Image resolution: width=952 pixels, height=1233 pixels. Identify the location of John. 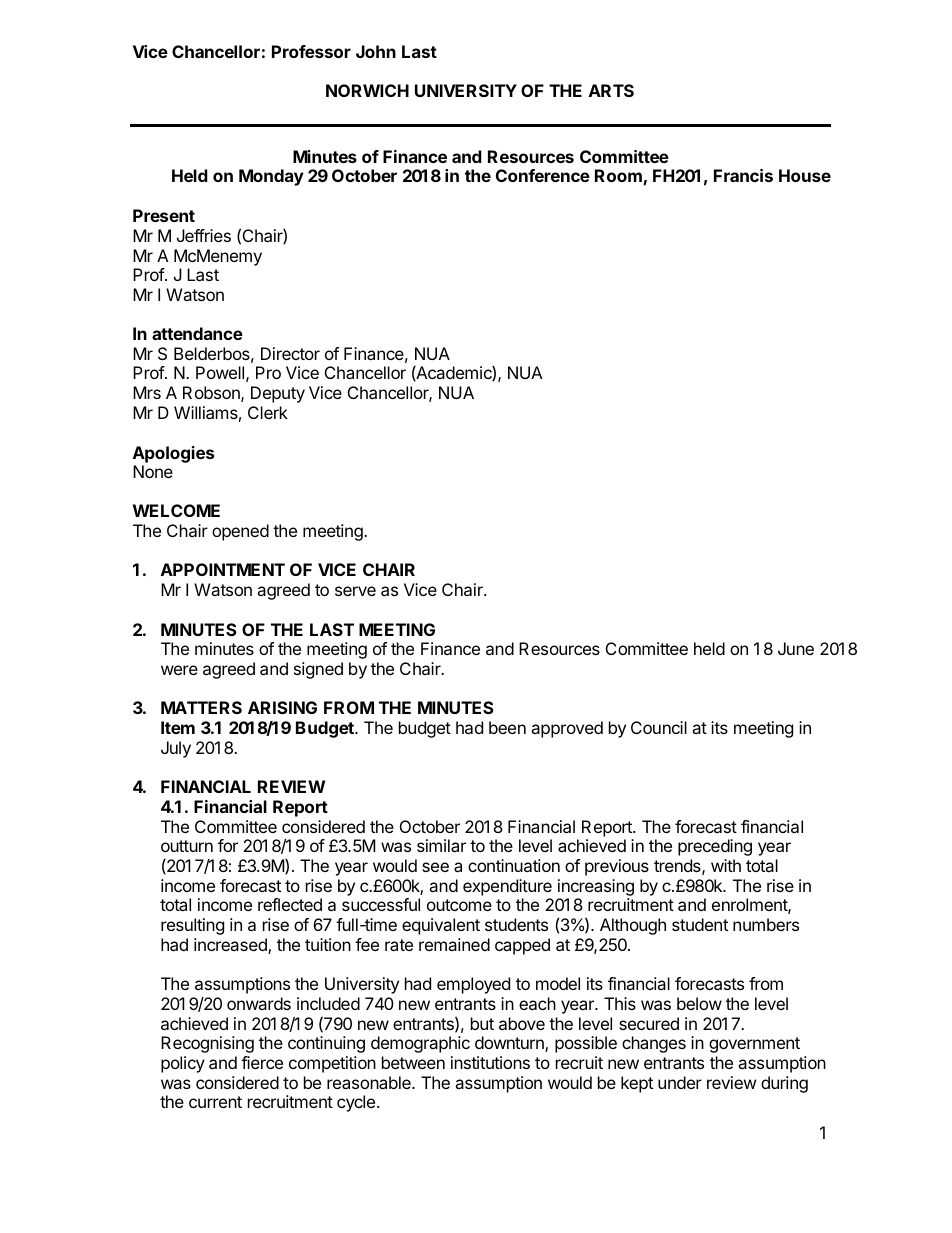
(376, 51).
